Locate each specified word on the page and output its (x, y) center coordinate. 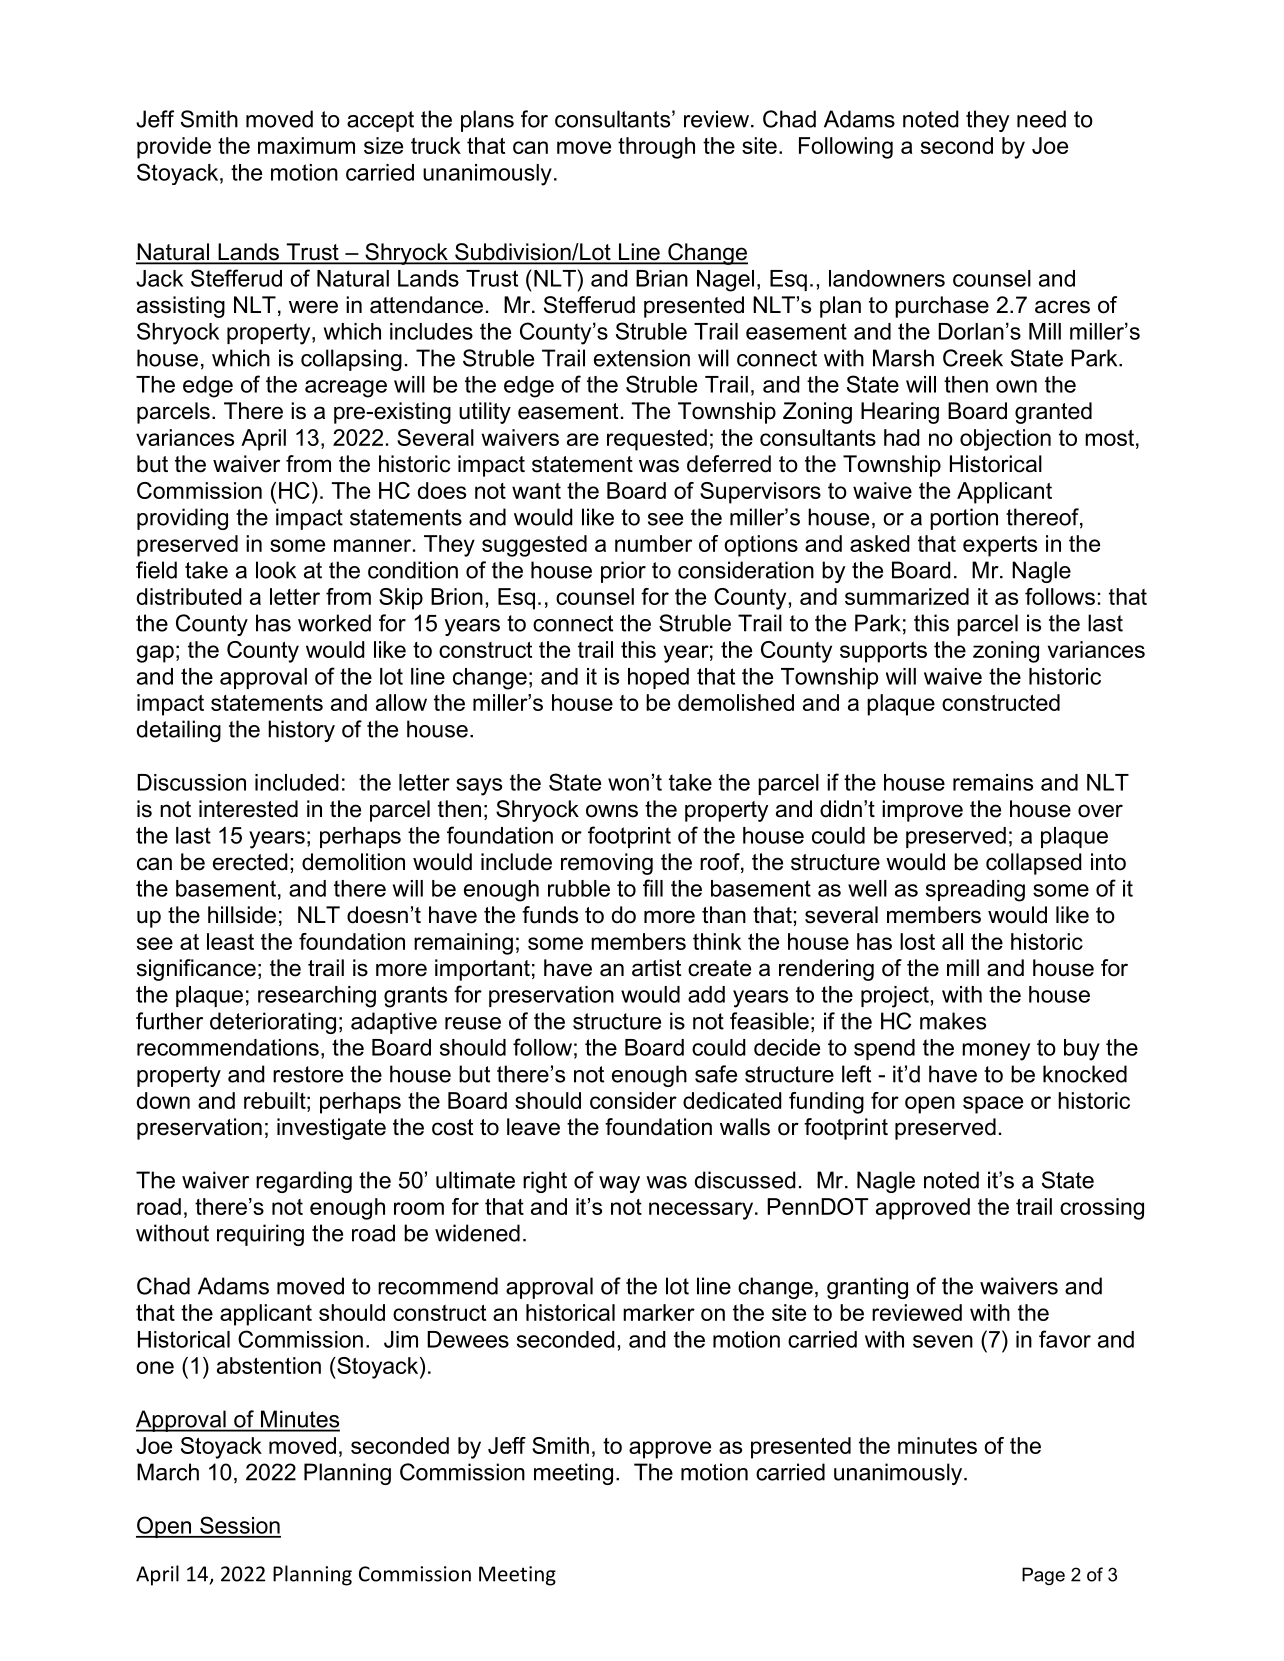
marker (659, 1312)
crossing (1102, 1209)
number (653, 543)
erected (250, 862)
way (619, 1184)
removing (607, 864)
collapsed (1034, 864)
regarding (304, 1182)
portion (964, 519)
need (1041, 119)
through (656, 148)
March (168, 1472)
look (276, 570)
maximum (306, 145)
